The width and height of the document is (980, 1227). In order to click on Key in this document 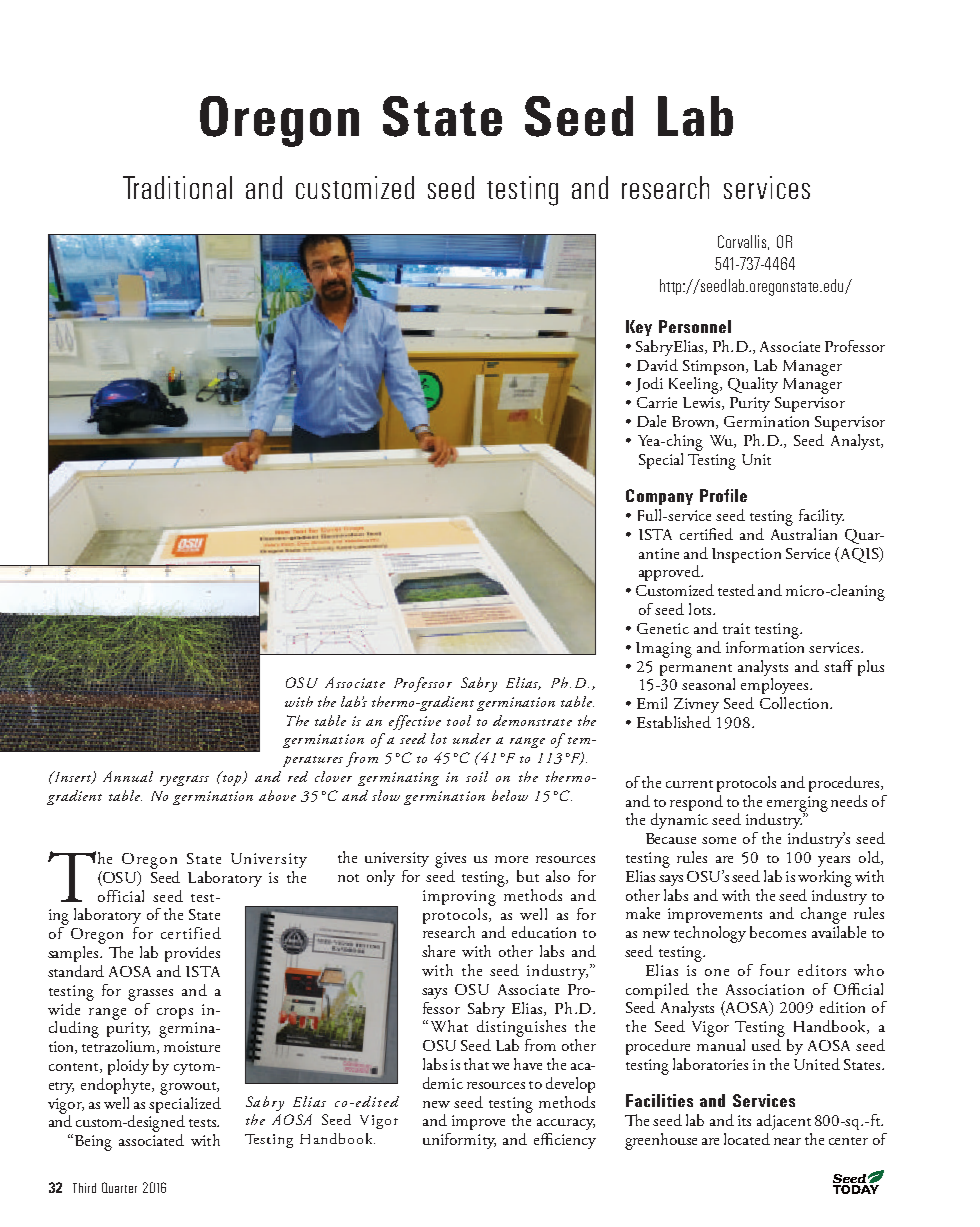, I will do `click(639, 328)`.
